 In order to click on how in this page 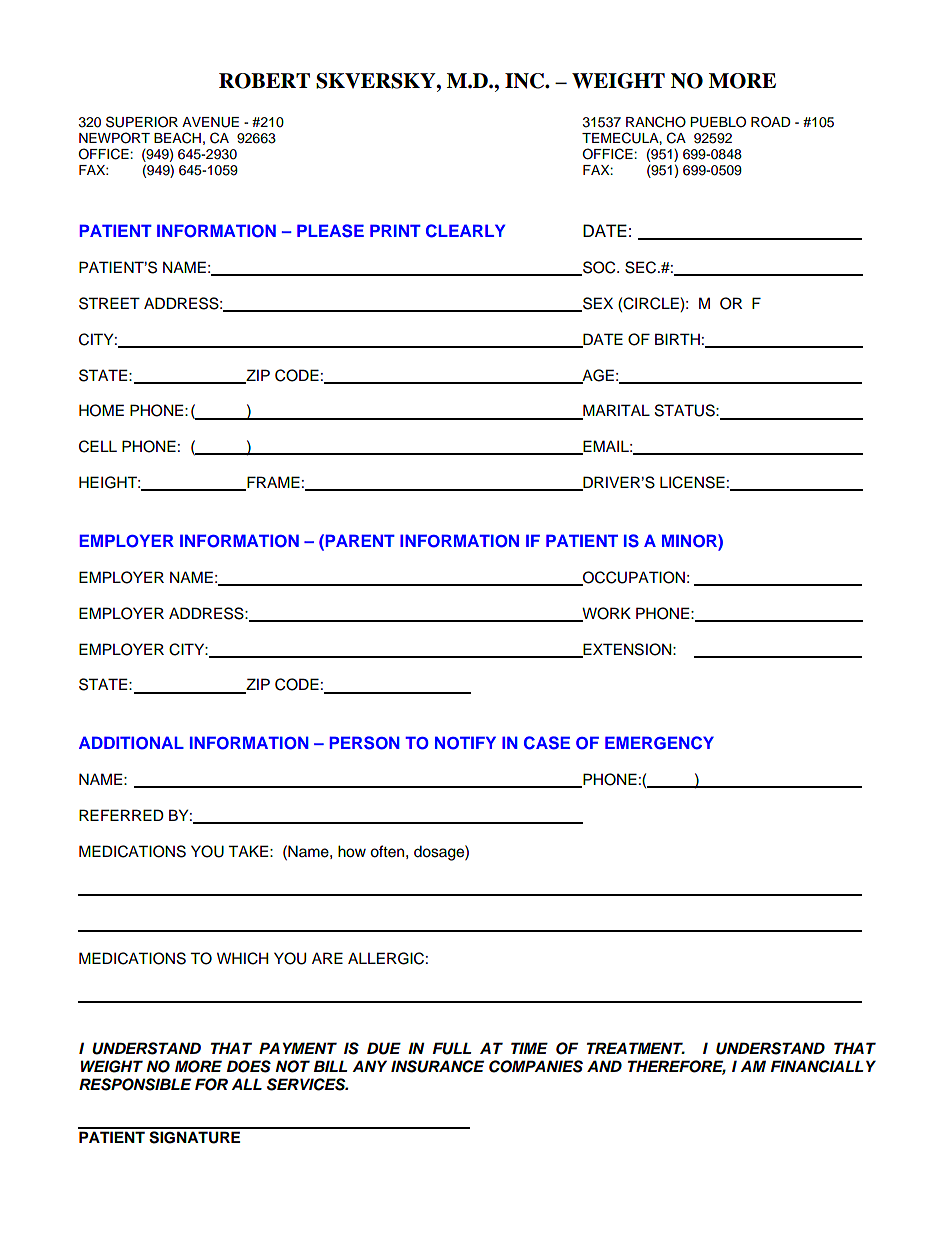, I will do `click(352, 851)`.
